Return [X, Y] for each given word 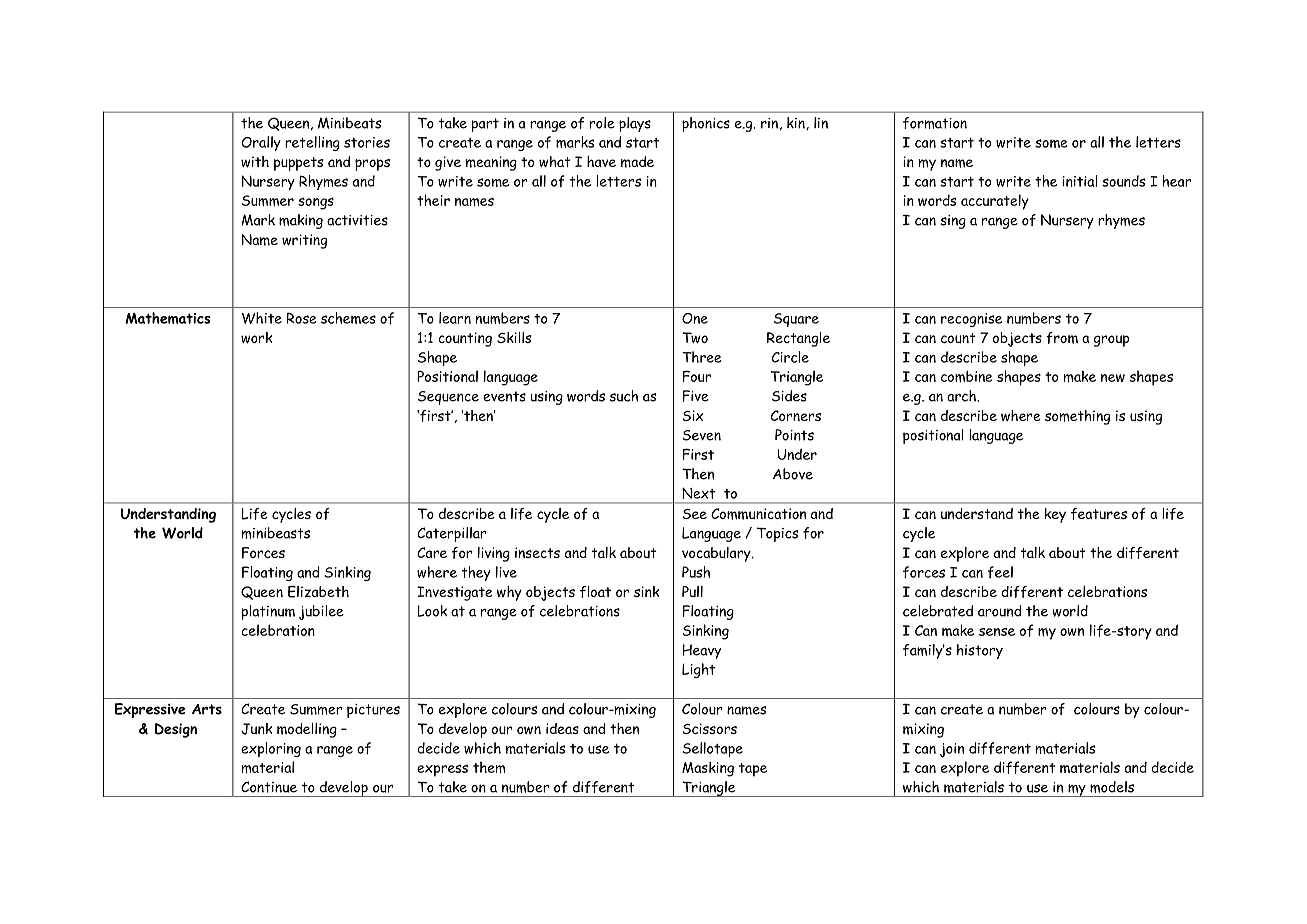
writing [304, 241]
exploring [271, 749]
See [694, 513]
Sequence [448, 398]
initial [1080, 181]
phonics [706, 124]
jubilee [321, 612]
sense [997, 632]
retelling [312, 143]
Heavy [701, 651]
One [695, 318]
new [1113, 378]
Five [696, 396]
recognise [971, 320]
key [1055, 515]
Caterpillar [451, 534]
